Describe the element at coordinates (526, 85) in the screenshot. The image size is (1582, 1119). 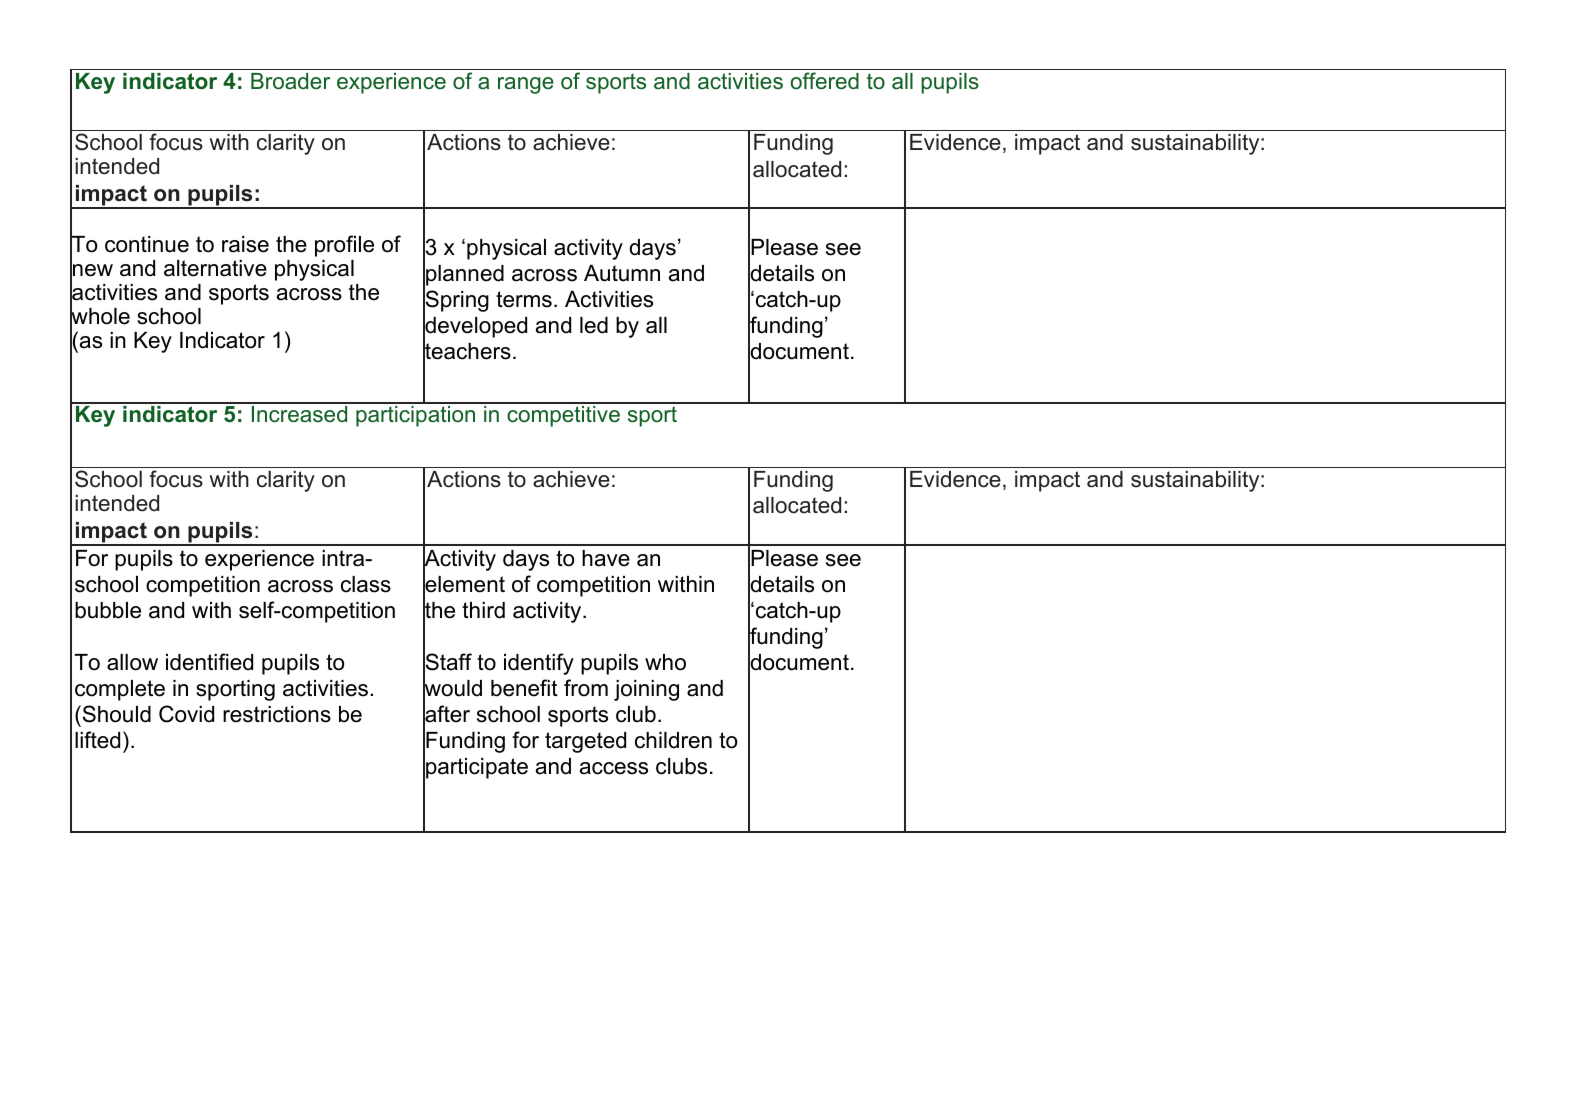
I see `range` at that location.
